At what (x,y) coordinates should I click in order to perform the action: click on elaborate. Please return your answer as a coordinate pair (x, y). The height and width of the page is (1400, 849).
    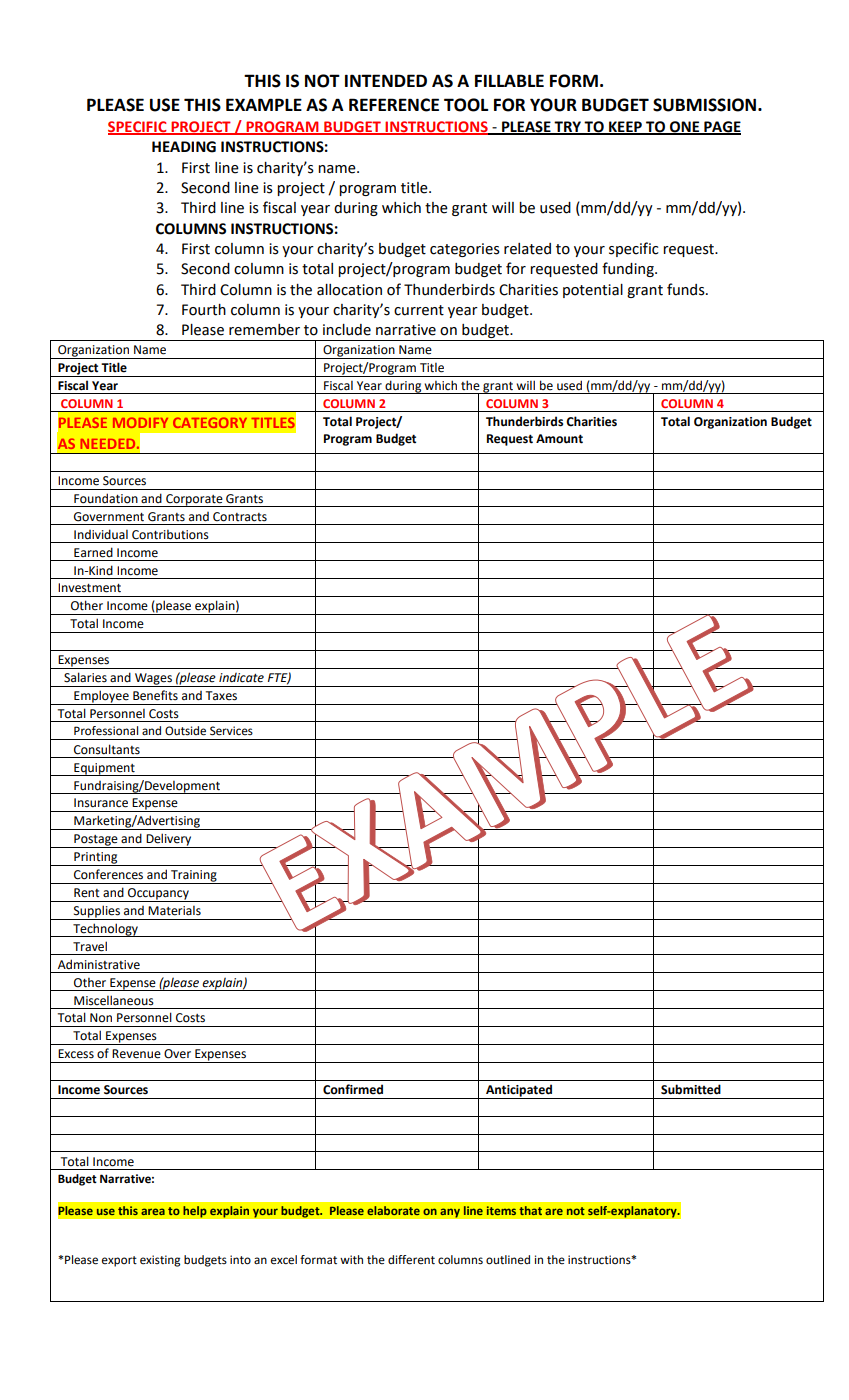
    Looking at the image, I should click on (393, 1210).
